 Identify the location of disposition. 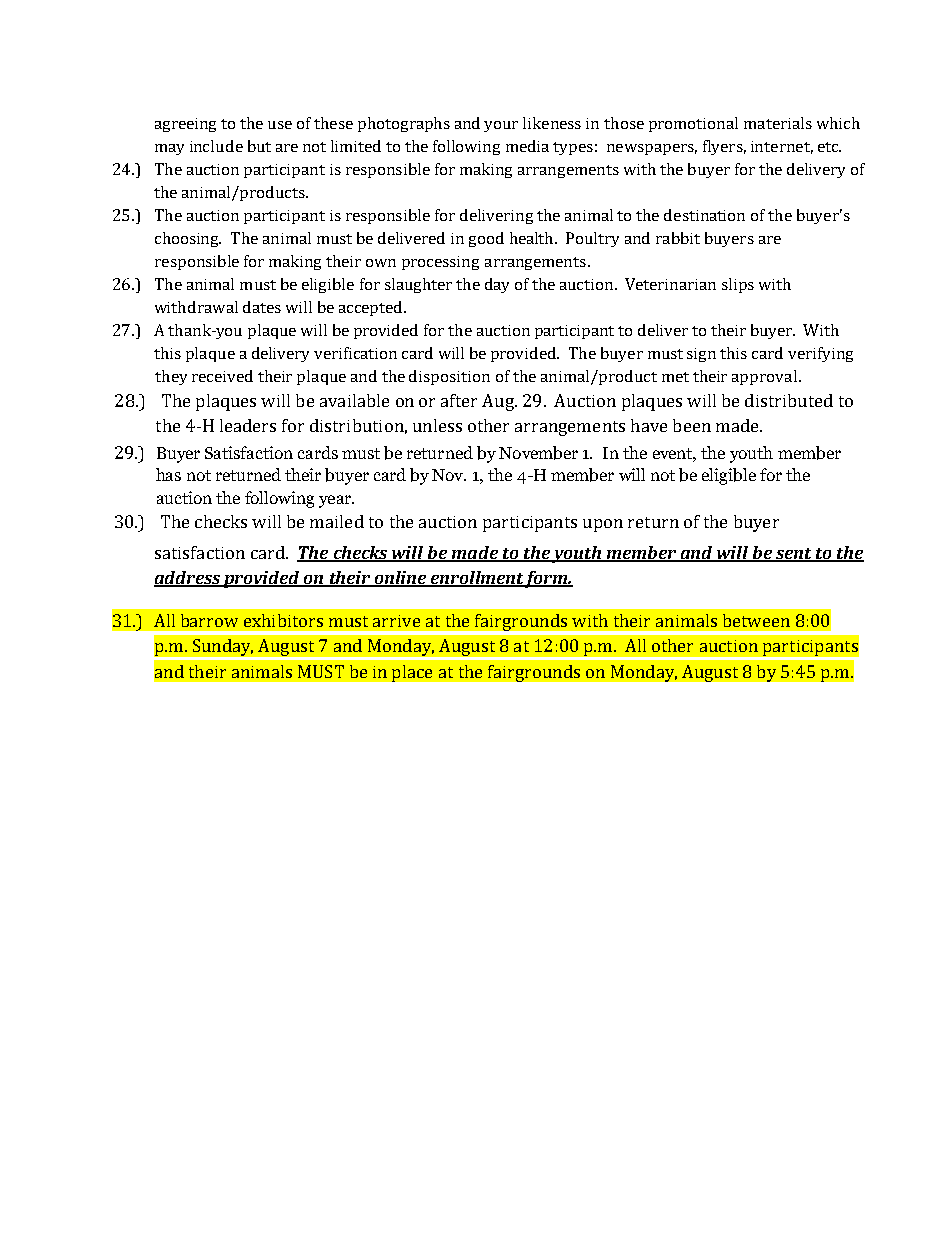
(449, 377).
